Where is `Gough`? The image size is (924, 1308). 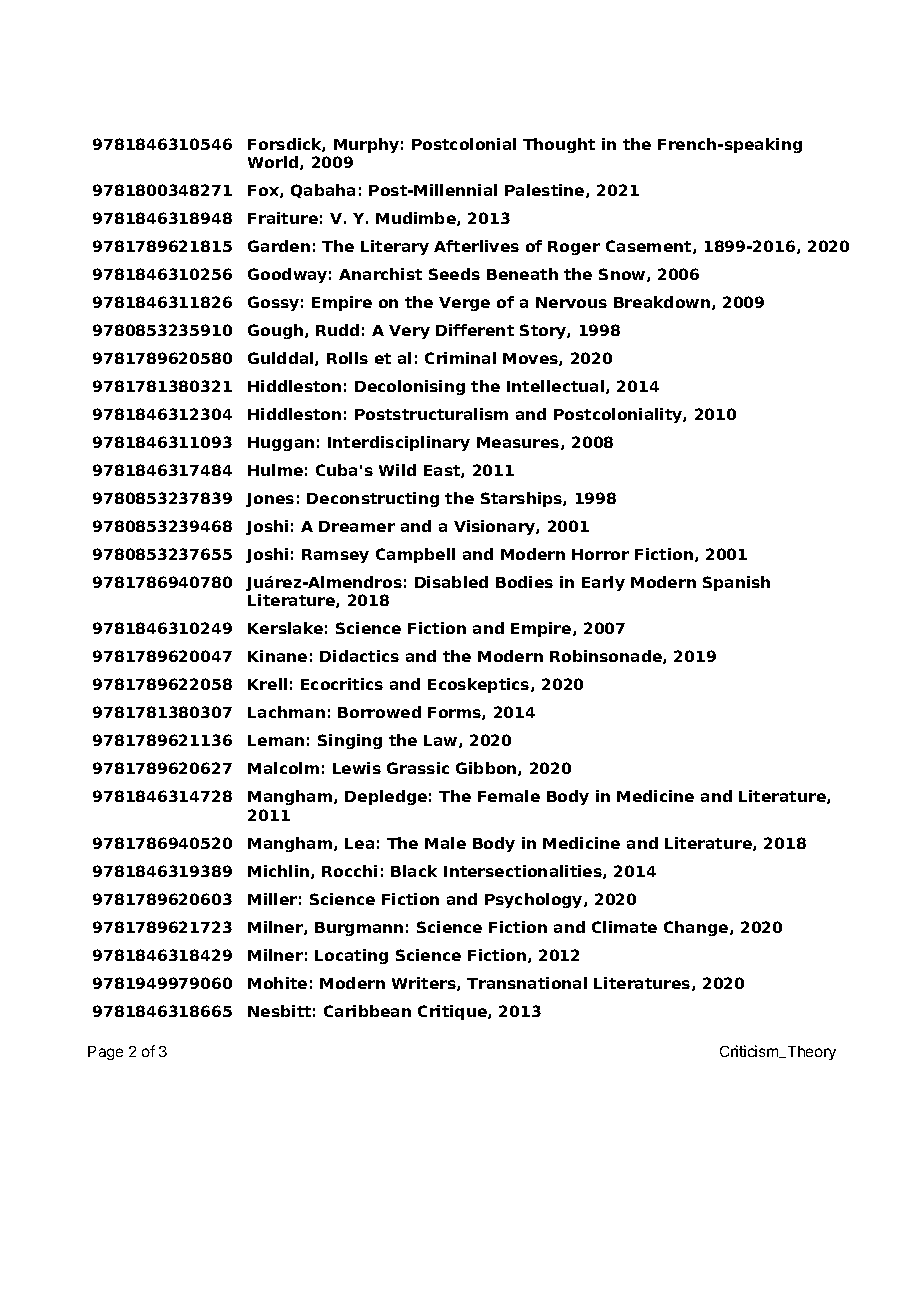
Gough is located at coordinates (277, 331).
